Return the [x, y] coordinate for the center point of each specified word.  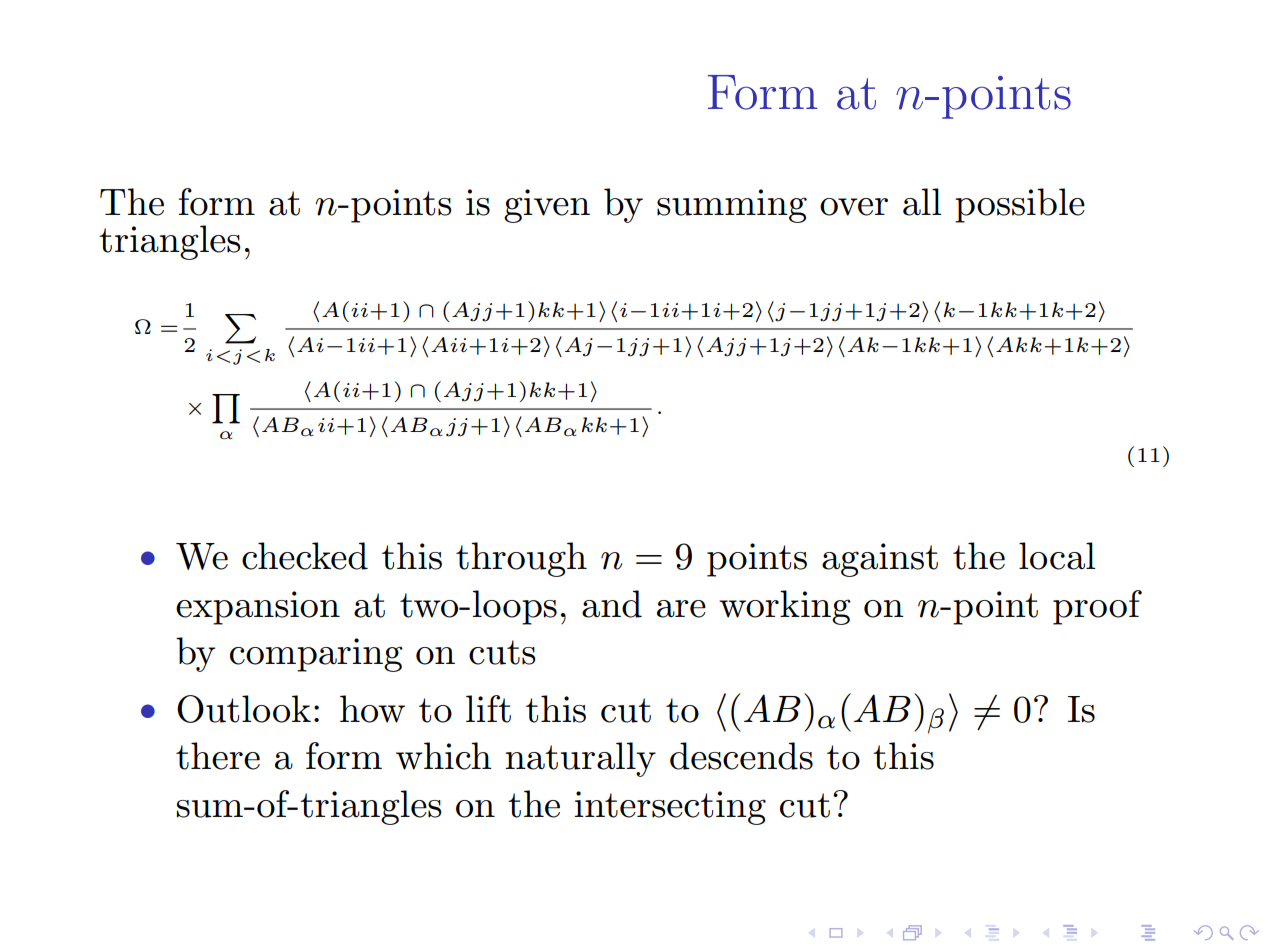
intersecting [670, 808]
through [521, 559]
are [681, 609]
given [547, 206]
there [218, 756]
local [1057, 556]
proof [1097, 607]
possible [1020, 205]
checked [305, 556]
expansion [258, 608]
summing [732, 206]
